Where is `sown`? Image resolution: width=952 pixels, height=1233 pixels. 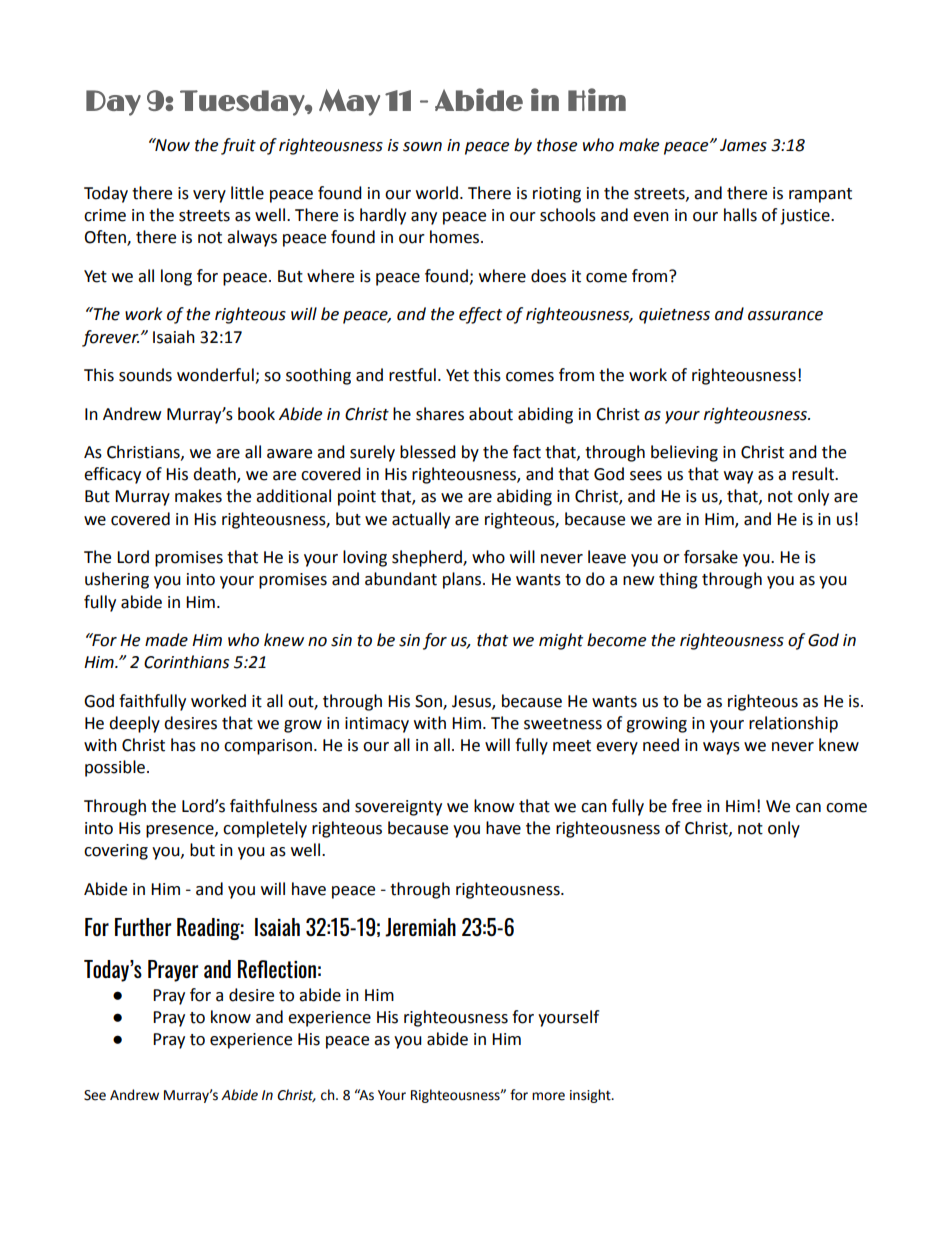 sown is located at coordinates (422, 147).
